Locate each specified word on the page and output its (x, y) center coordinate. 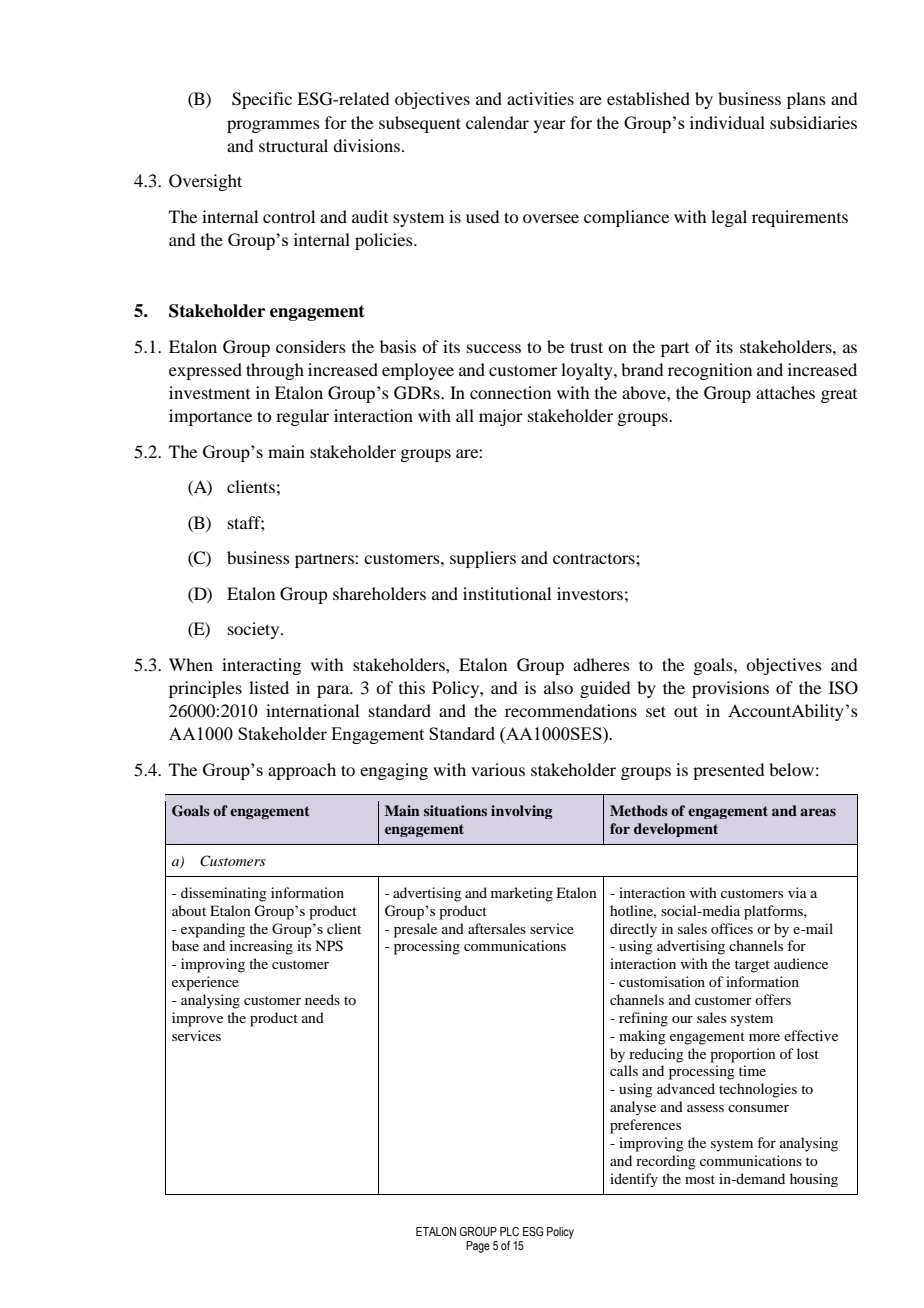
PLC (509, 1231)
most (700, 1179)
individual (727, 122)
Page (478, 1247)
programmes (273, 126)
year (550, 126)
